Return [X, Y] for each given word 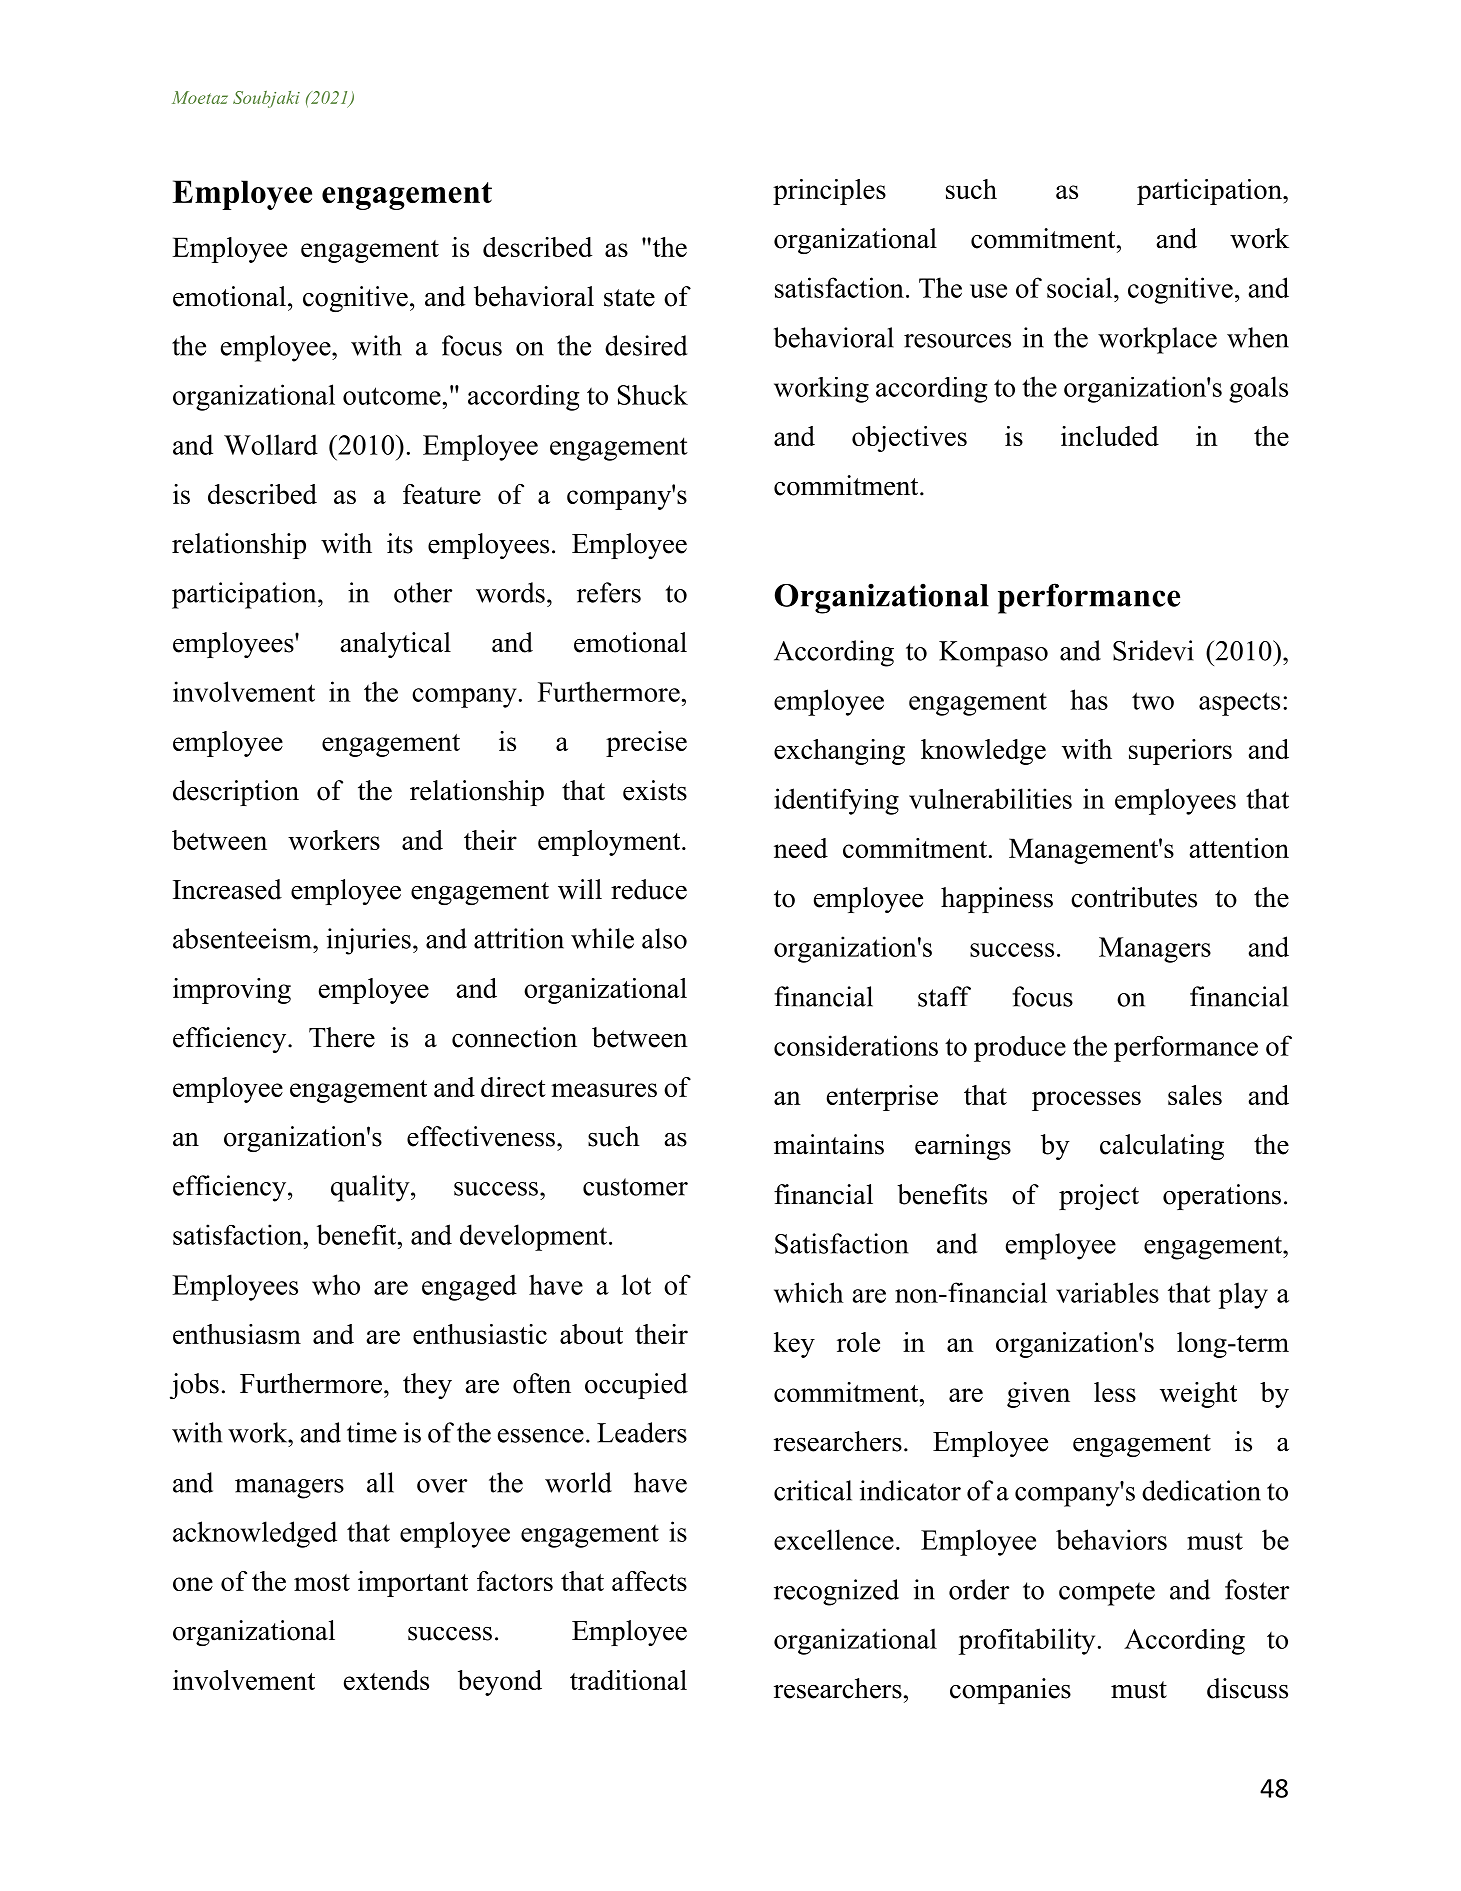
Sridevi [1153, 650]
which [809, 1292]
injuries [369, 941]
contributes [1134, 897]
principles [829, 192]
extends [386, 1680]
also [664, 938]
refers [609, 592]
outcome [392, 396]
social [1081, 287]
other [423, 592]
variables [1107, 1292]
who [336, 1284]
